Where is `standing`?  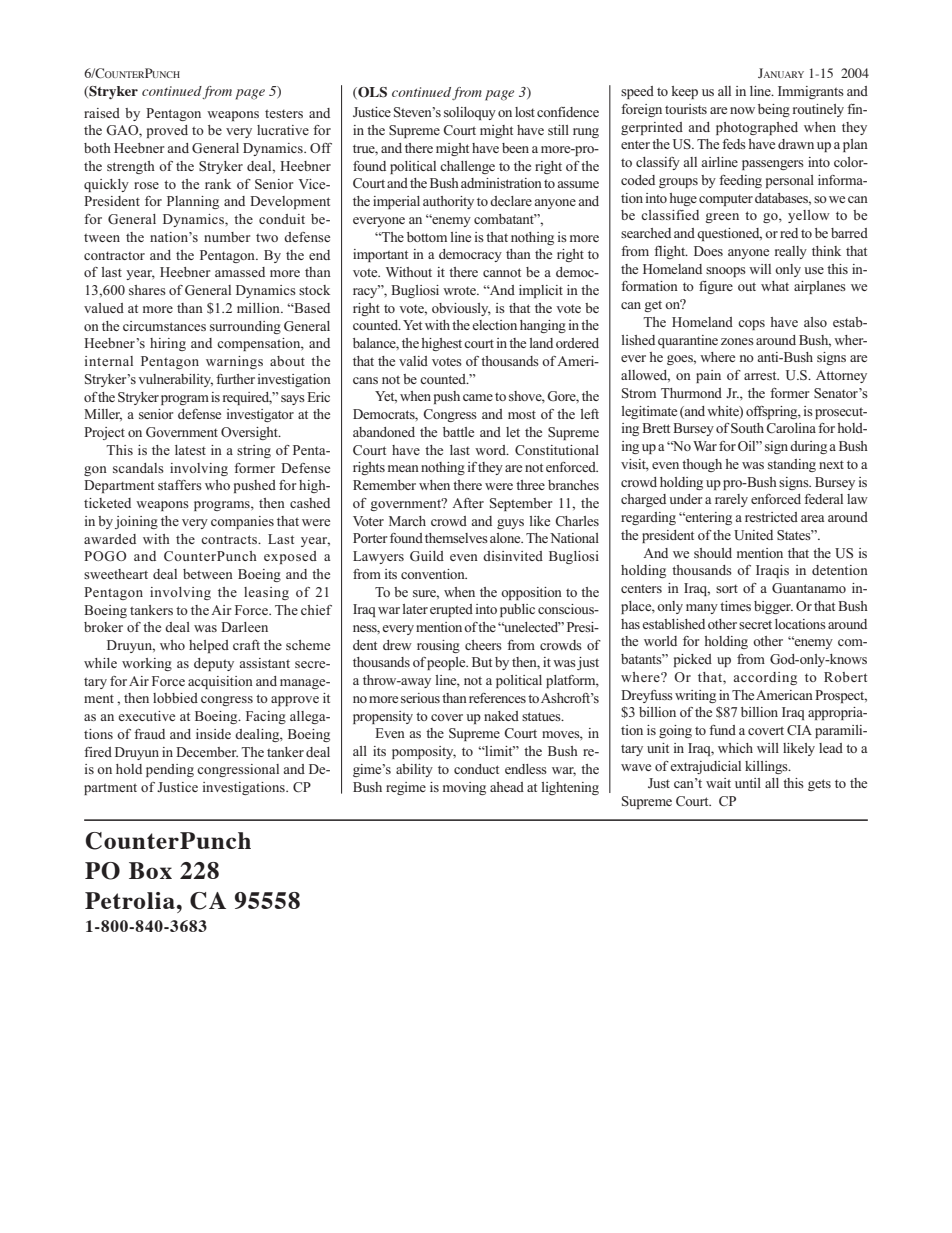 standing is located at coordinates (792, 465).
